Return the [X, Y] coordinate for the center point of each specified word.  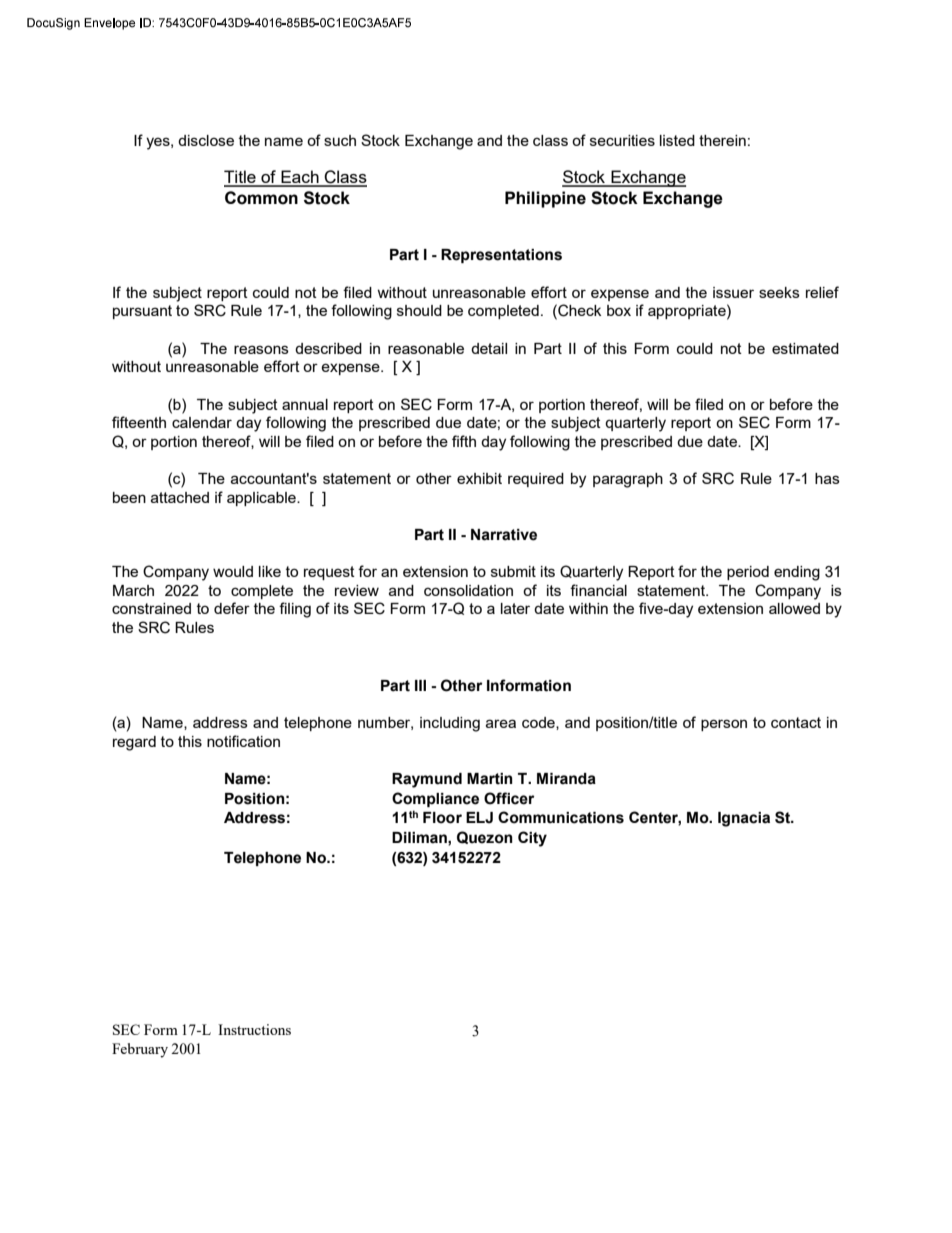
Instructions [254, 1029]
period [748, 573]
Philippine [545, 199]
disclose [206, 140]
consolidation [468, 590]
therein [722, 140]
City [532, 839]
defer [232, 608]
